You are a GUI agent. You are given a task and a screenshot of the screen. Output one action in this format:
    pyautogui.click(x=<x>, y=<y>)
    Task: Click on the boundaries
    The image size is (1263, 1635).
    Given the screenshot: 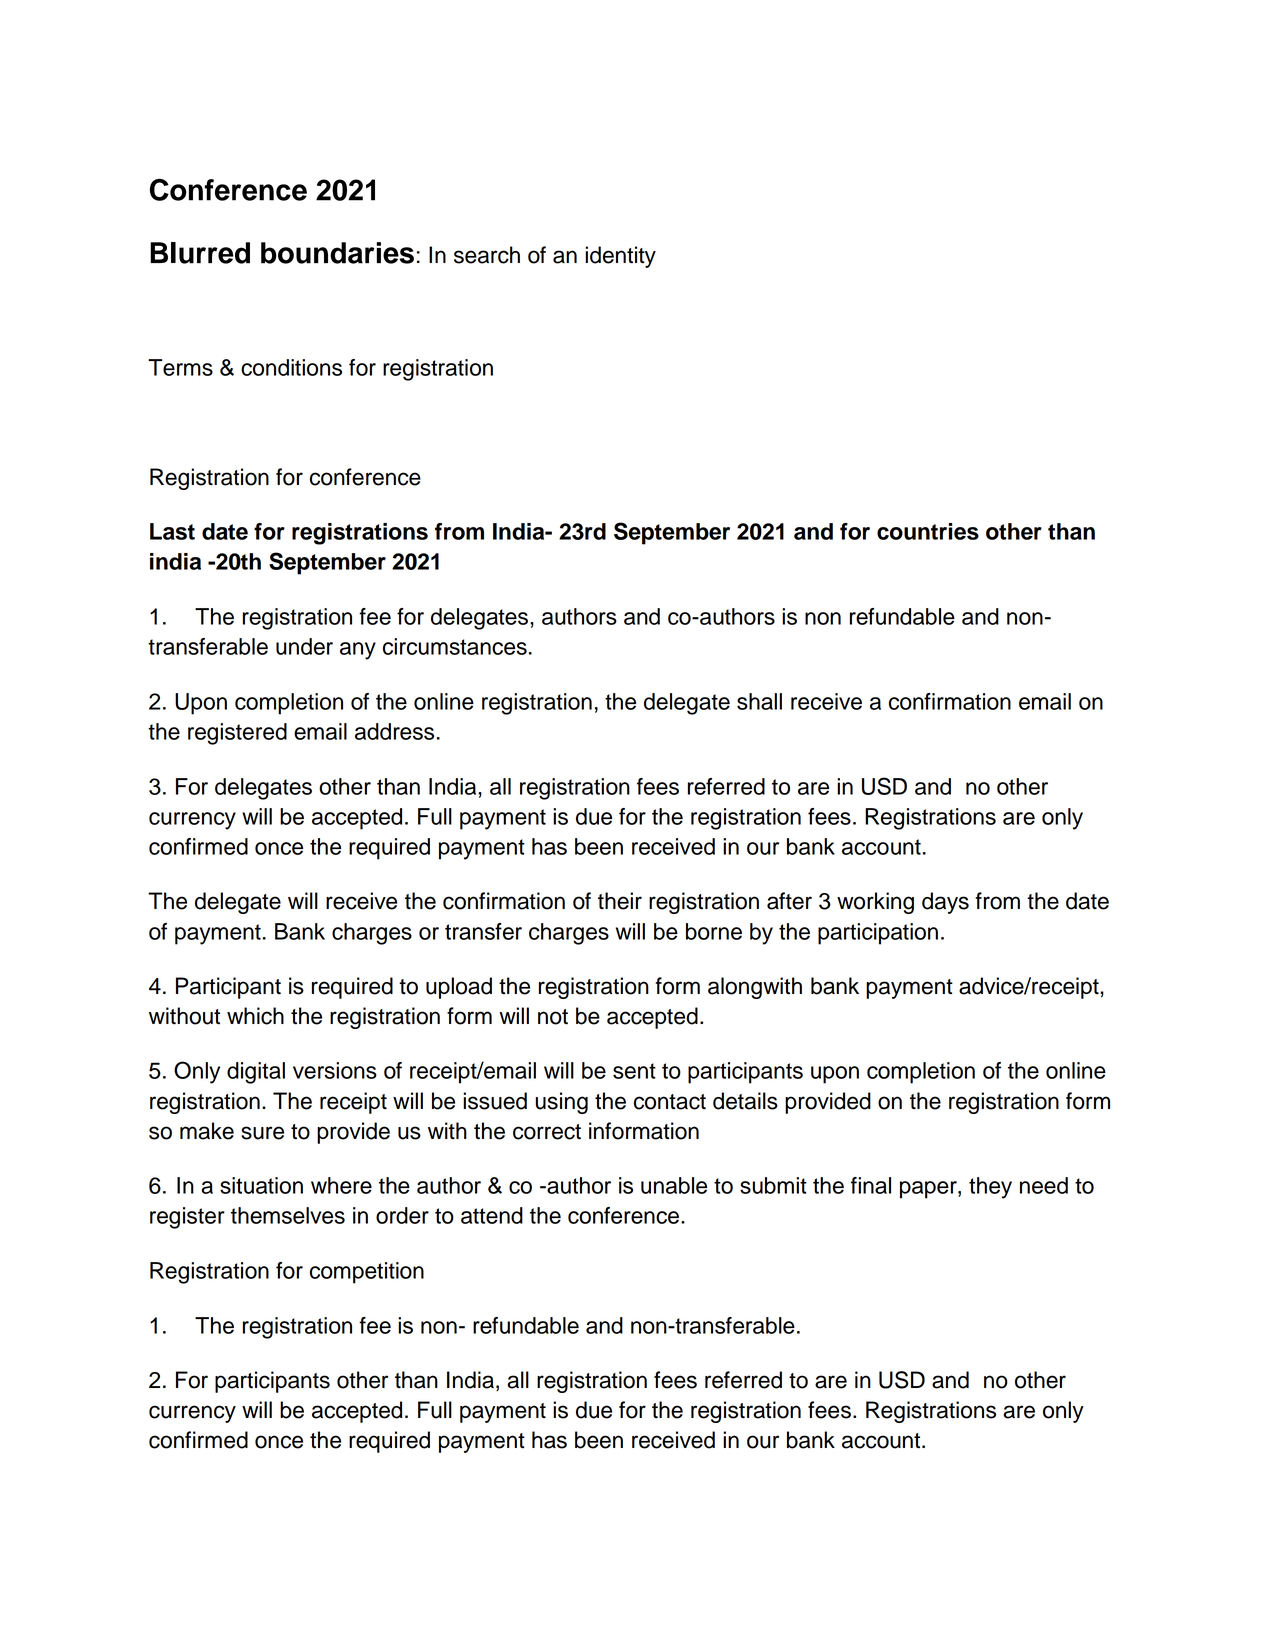 What is the action you would take?
    pyautogui.click(x=337, y=253)
